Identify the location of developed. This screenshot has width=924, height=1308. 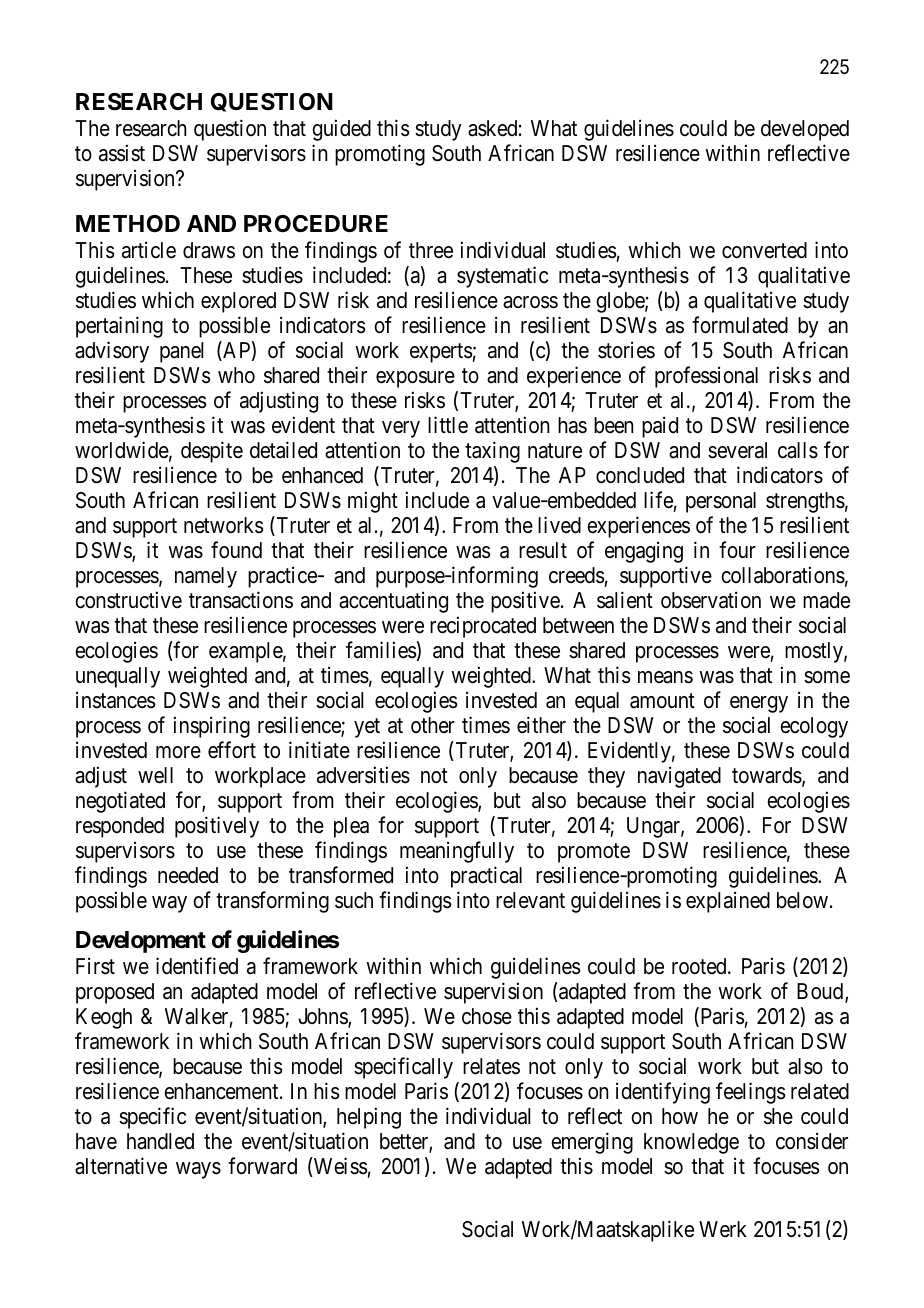
(805, 130).
